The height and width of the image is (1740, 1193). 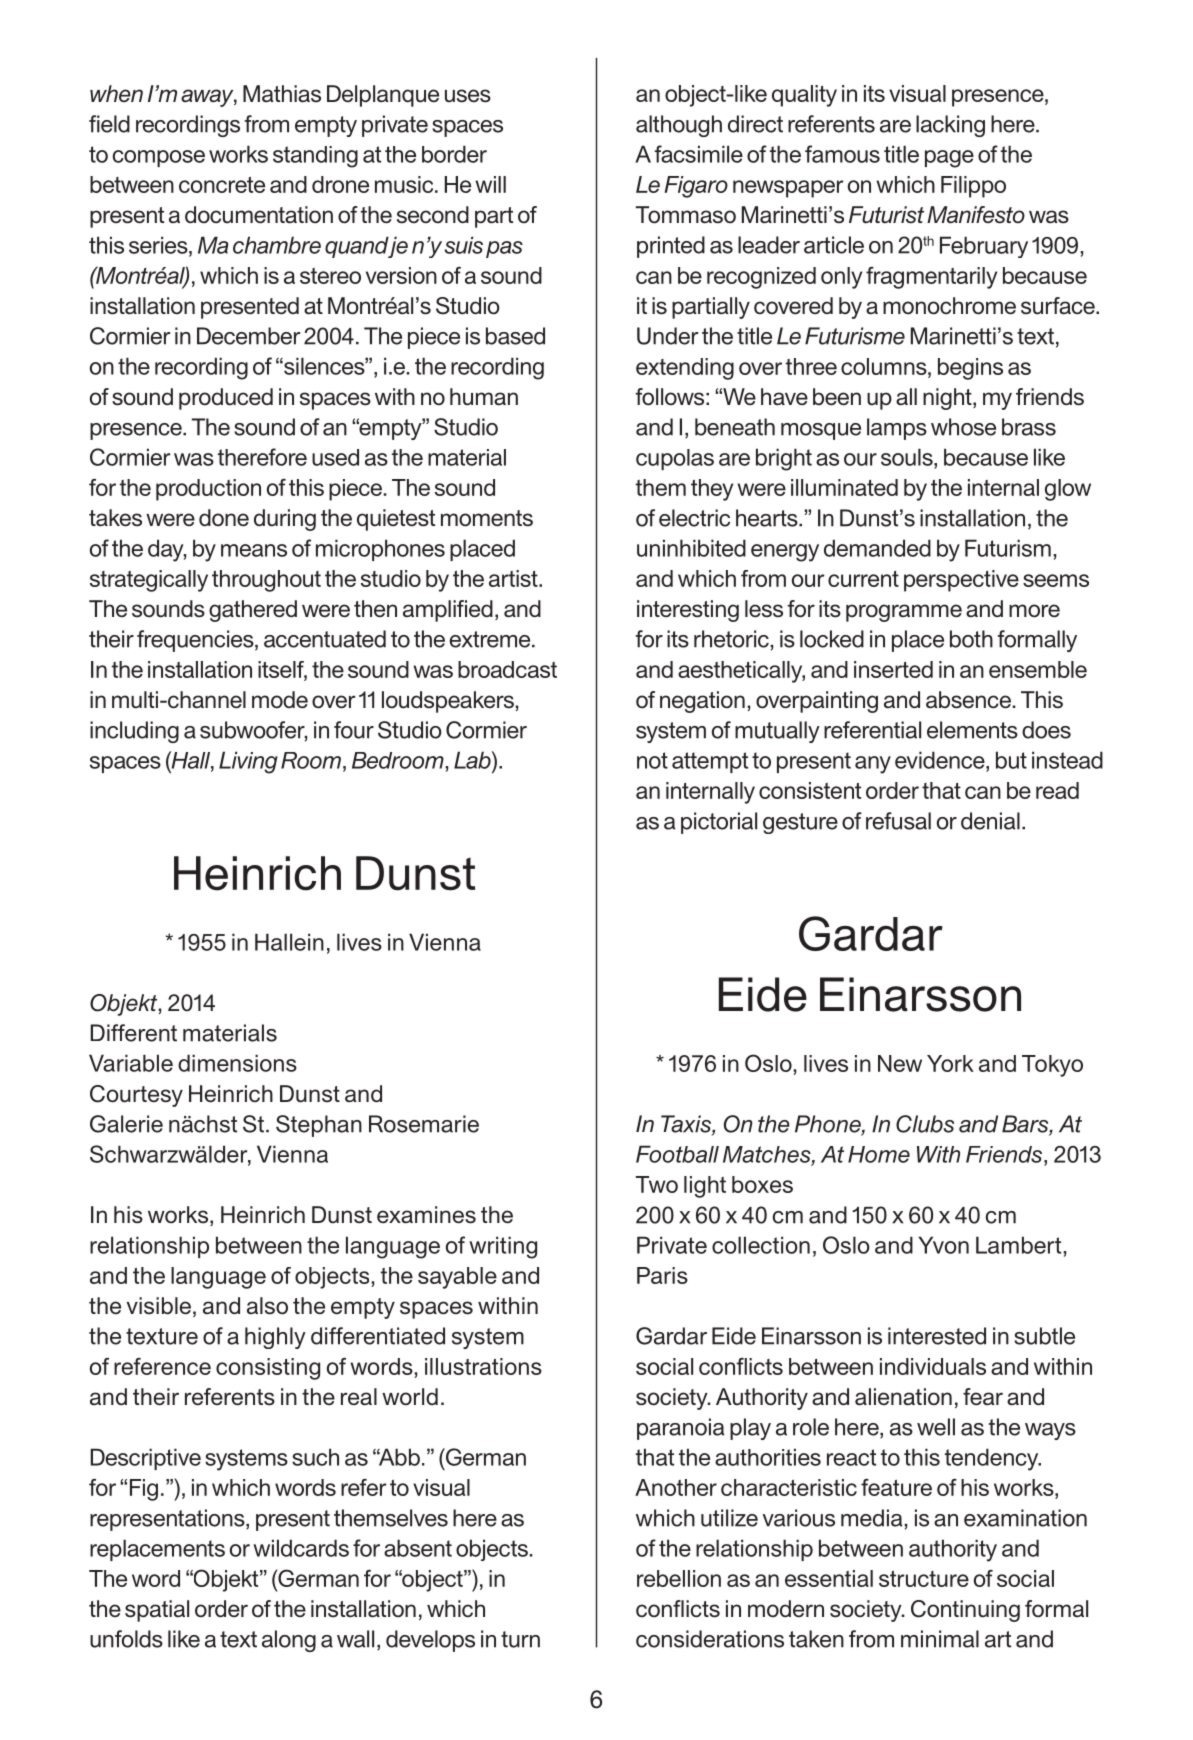 I want to click on concrete, so click(x=222, y=185).
